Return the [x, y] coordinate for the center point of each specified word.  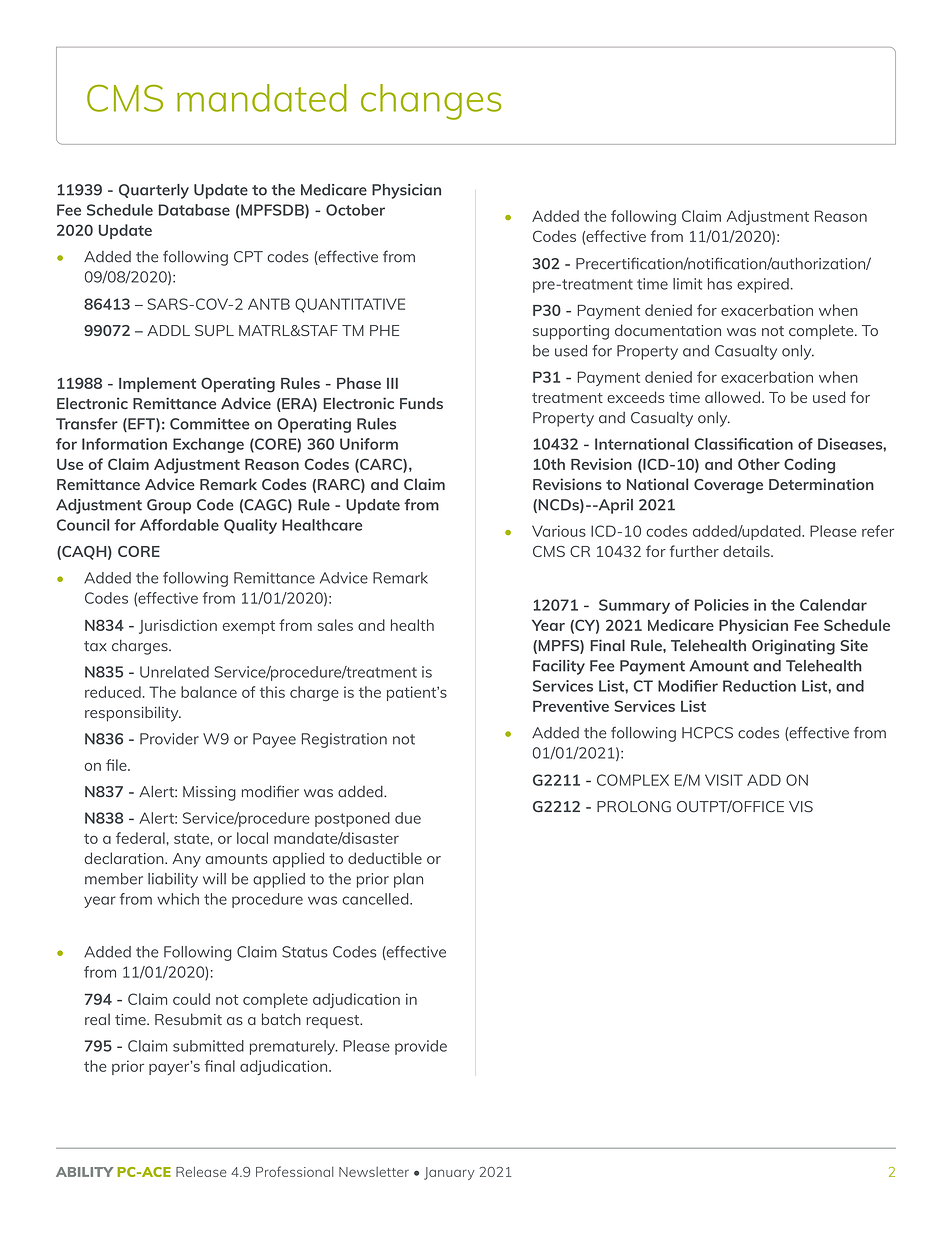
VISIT [724, 780]
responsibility [133, 714]
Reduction [759, 686]
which [178, 899]
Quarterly [154, 191]
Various [559, 531]
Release [201, 1171]
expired [763, 285]
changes [431, 102]
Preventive [571, 706]
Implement [157, 385]
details [747, 551]
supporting [571, 332]
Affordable [179, 525]
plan [408, 880]
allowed [732, 397]
